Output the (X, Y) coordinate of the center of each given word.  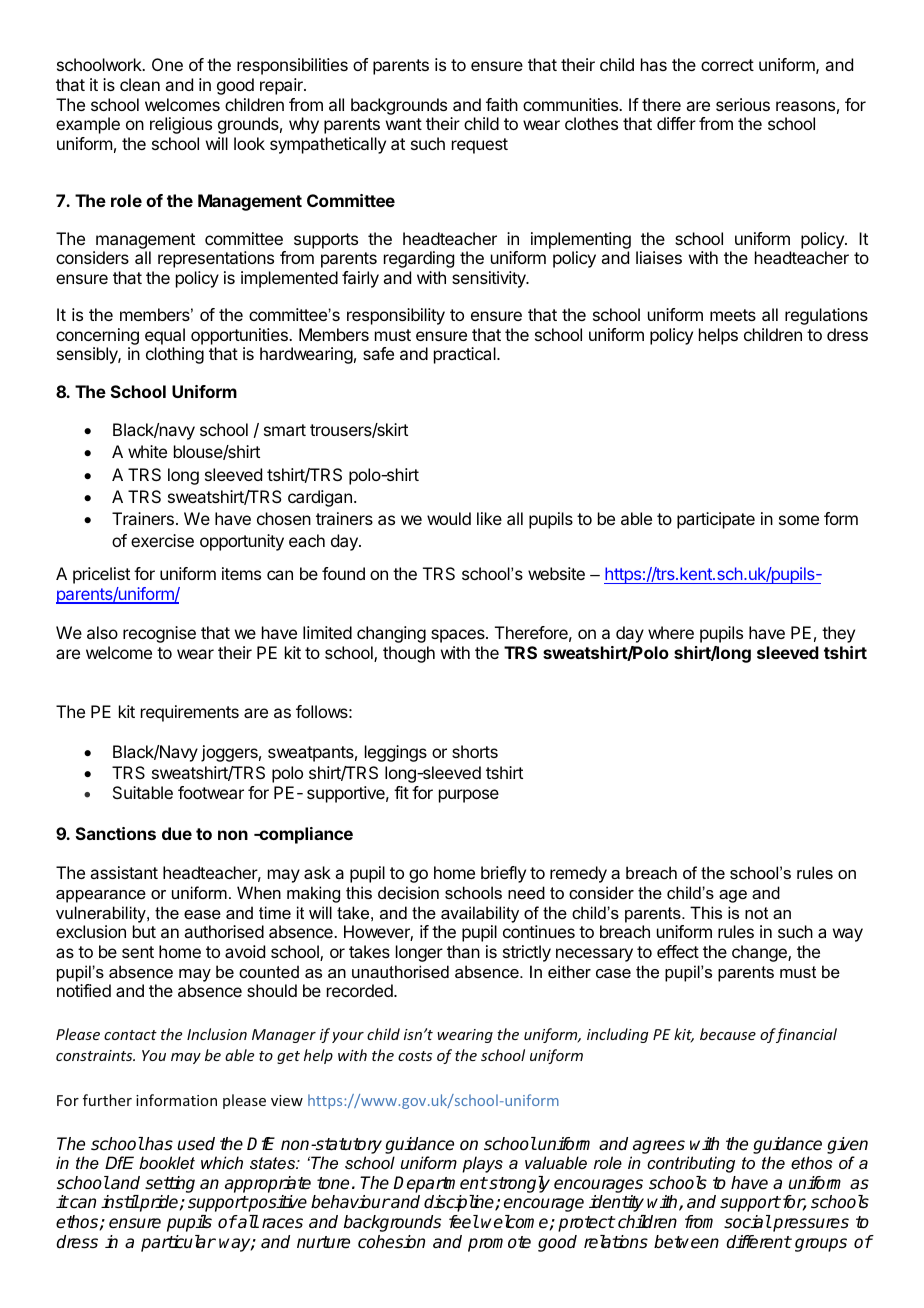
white (147, 451)
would (449, 518)
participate (716, 520)
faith (502, 104)
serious (743, 104)
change (760, 953)
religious (181, 125)
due (177, 833)
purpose (469, 796)
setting (170, 1186)
